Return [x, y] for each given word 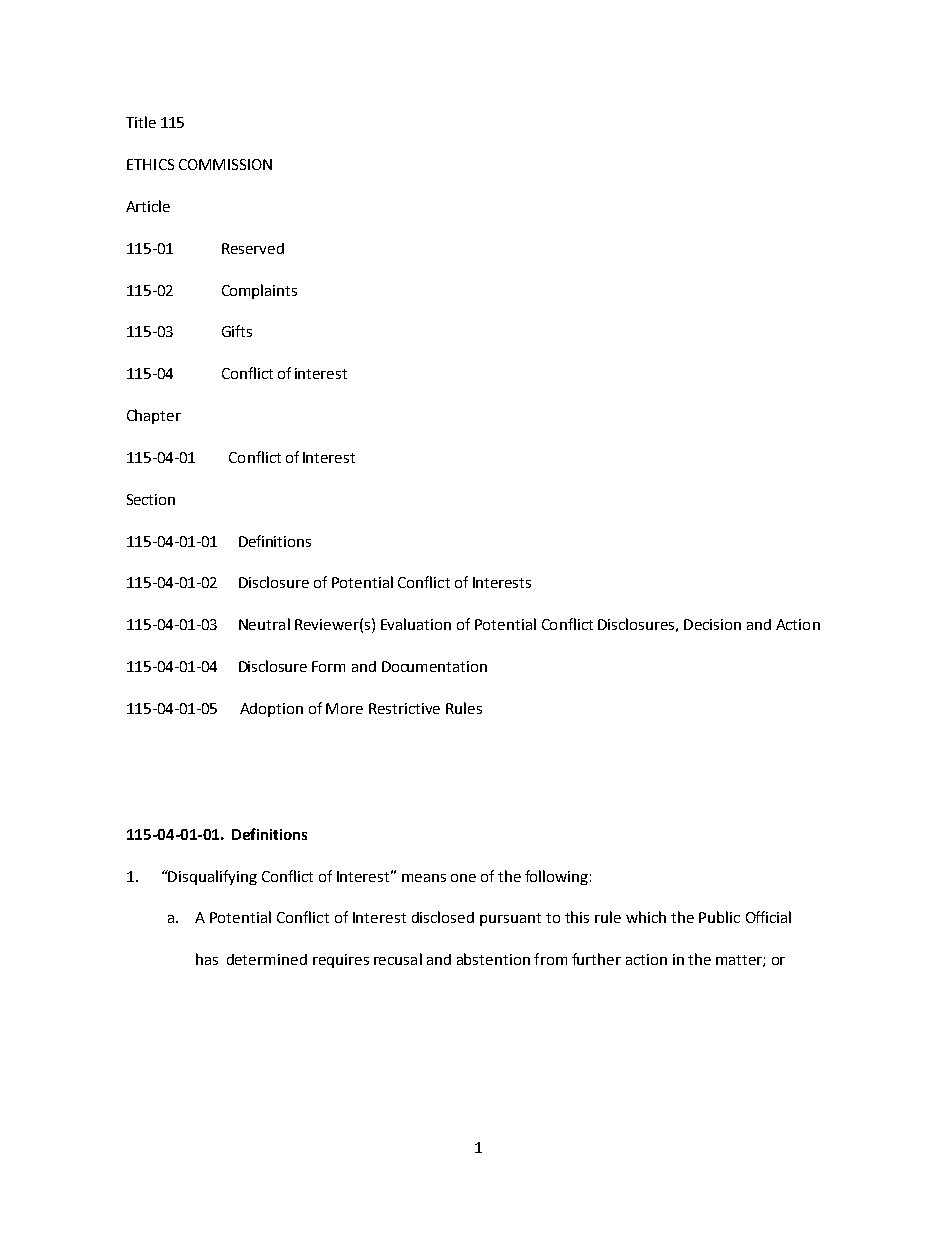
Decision [712, 624]
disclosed [443, 917]
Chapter [154, 416]
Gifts [237, 331]
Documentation [434, 666]
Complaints [259, 291]
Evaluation [416, 624]
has [207, 959]
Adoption [271, 710]
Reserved [253, 248]
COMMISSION [225, 164]
